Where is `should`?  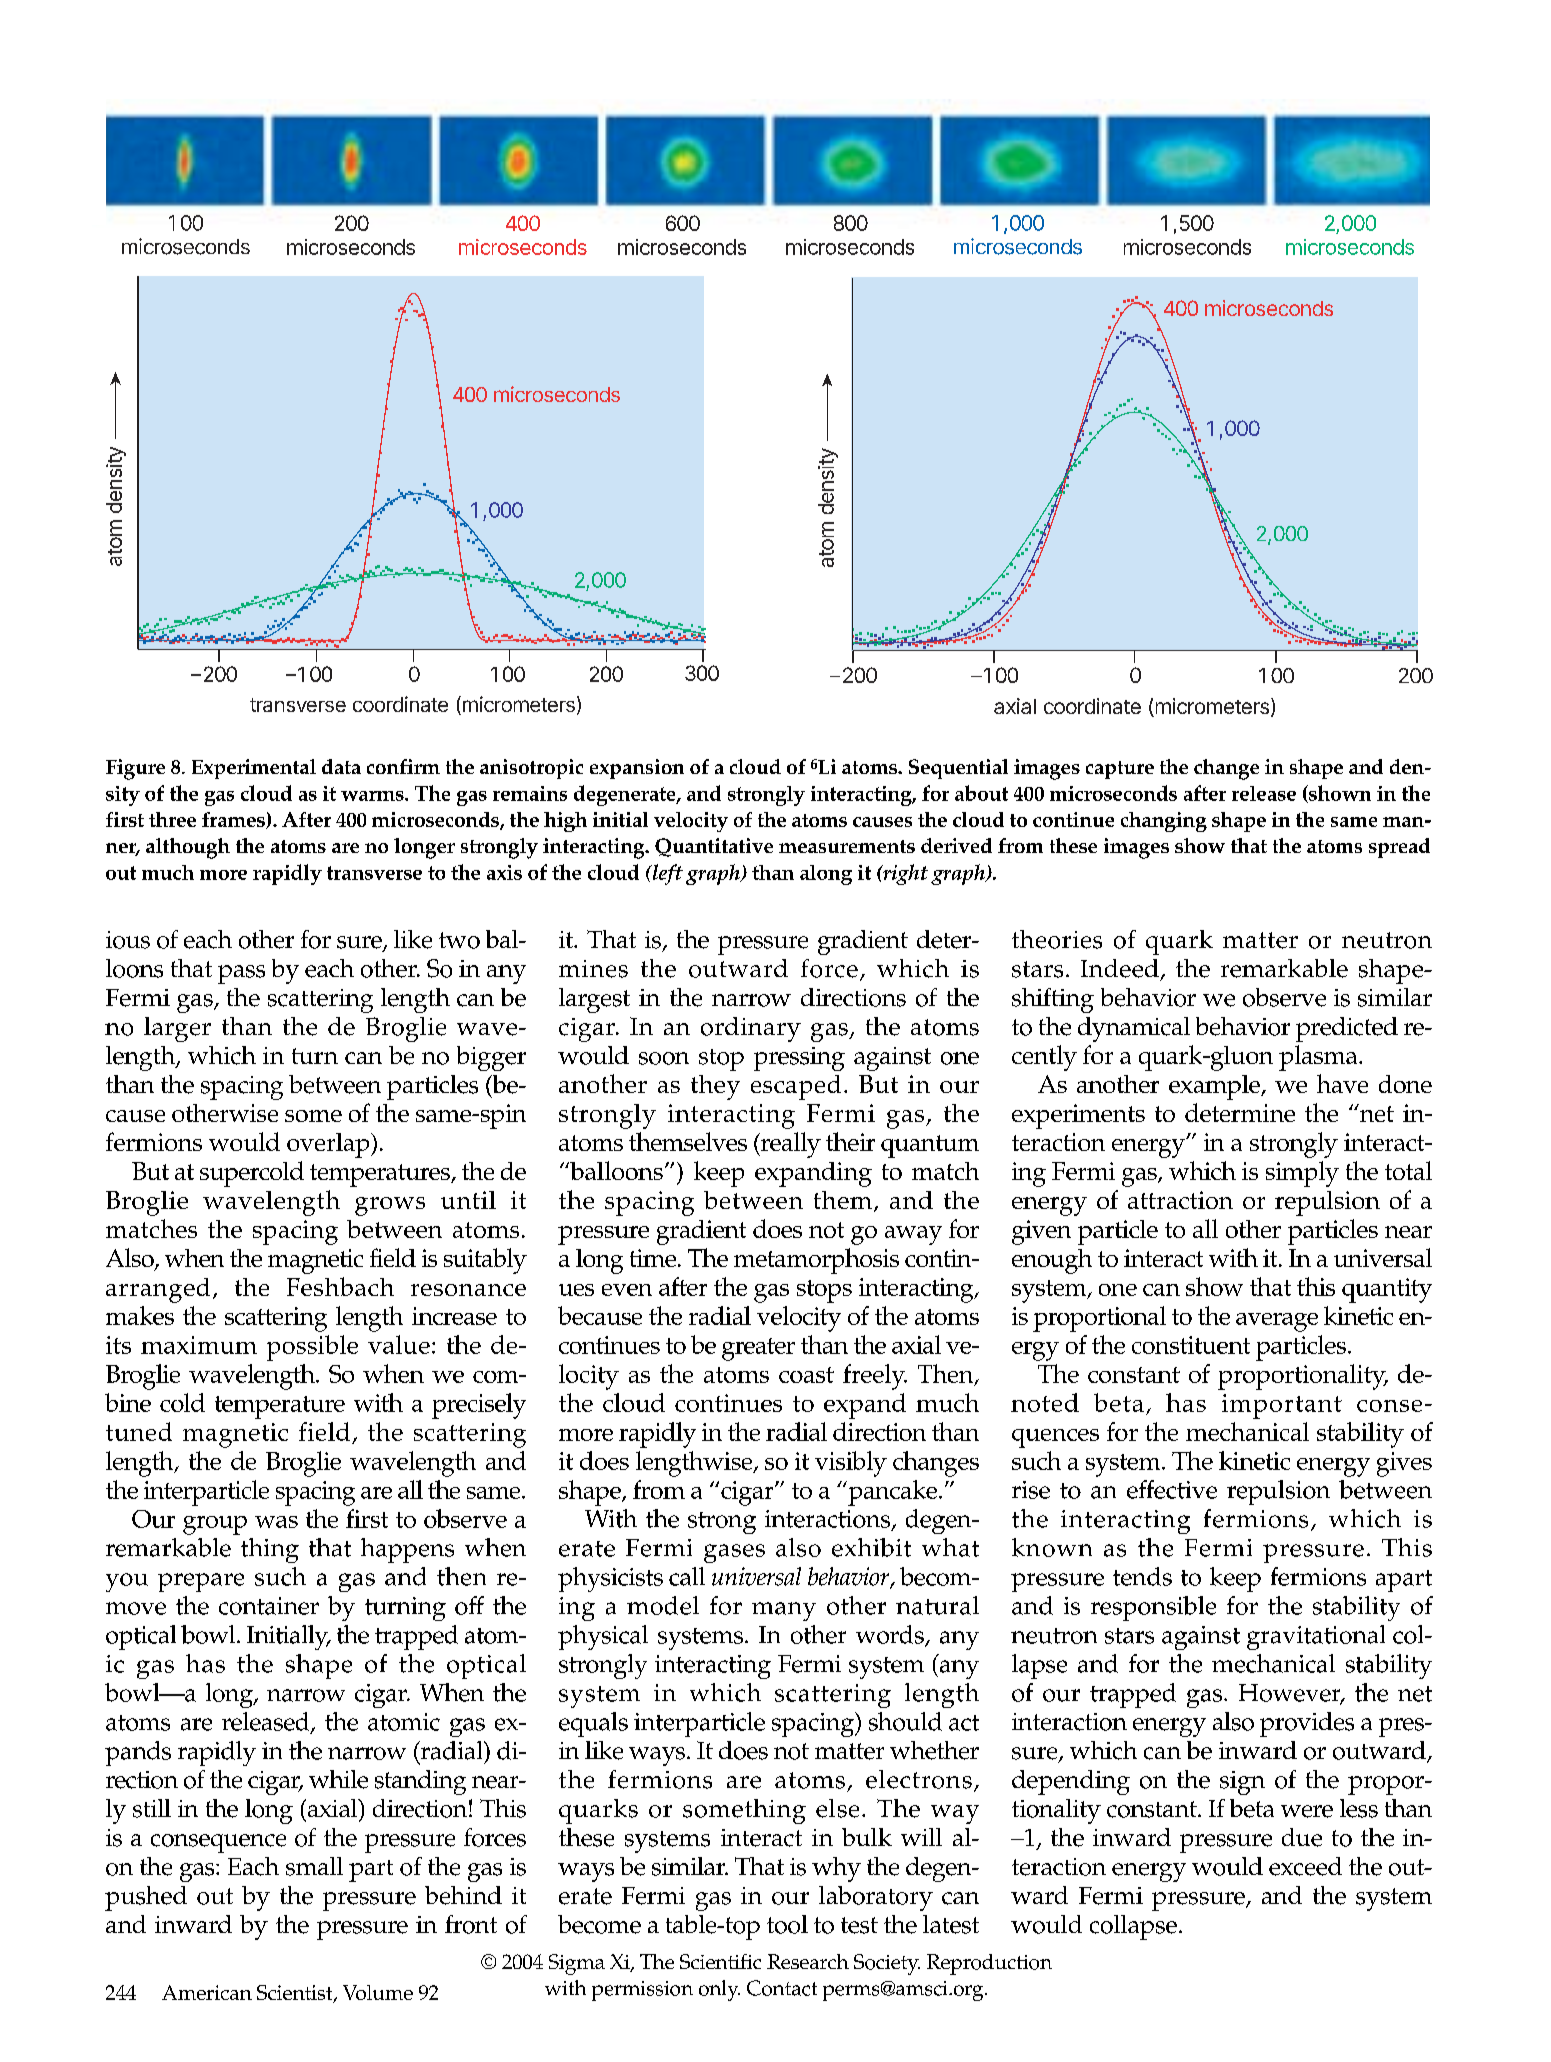
should is located at coordinates (905, 1721).
